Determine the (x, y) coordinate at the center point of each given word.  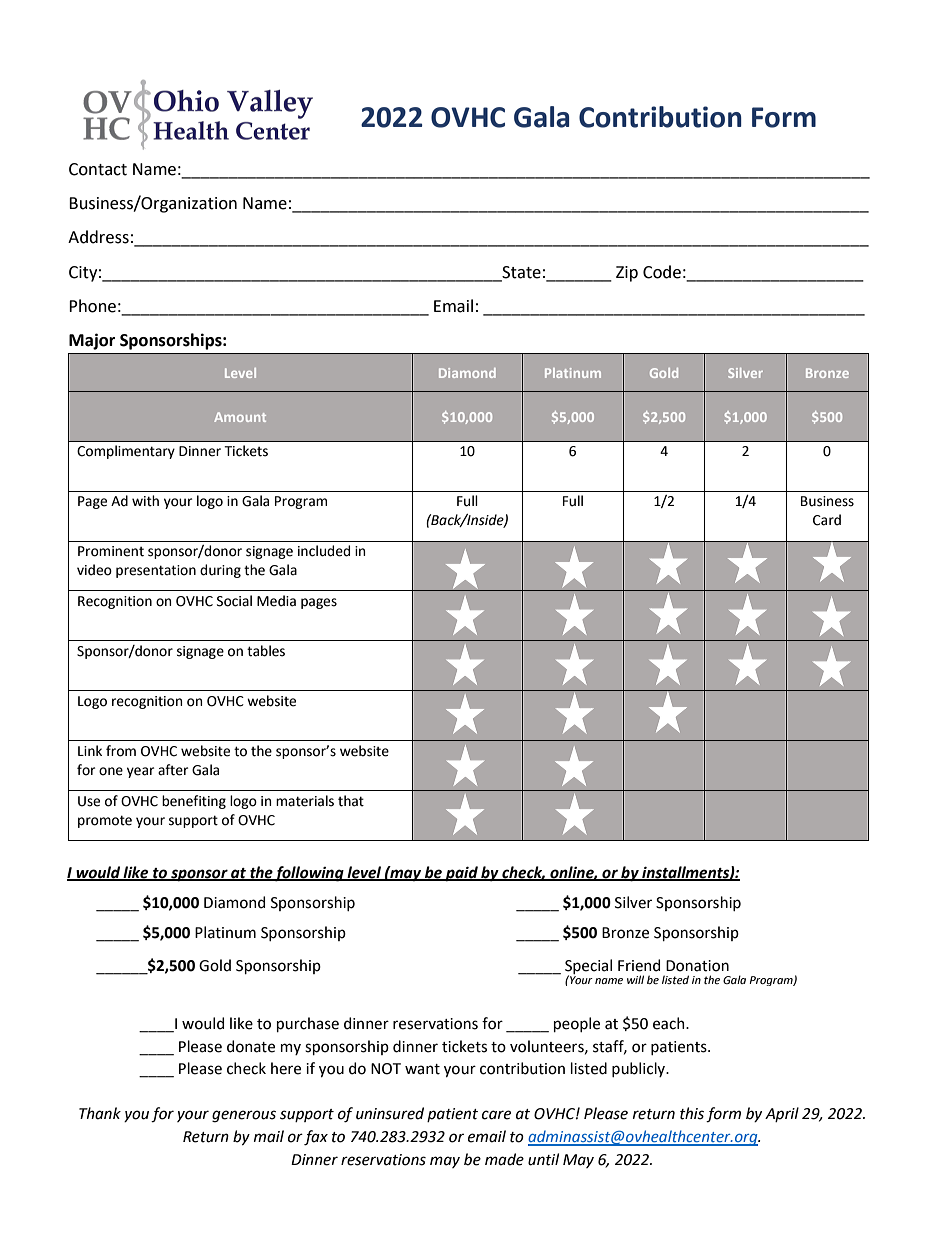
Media (276, 601)
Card (827, 520)
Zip (627, 274)
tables (266, 651)
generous (244, 1116)
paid (461, 874)
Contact (98, 169)
